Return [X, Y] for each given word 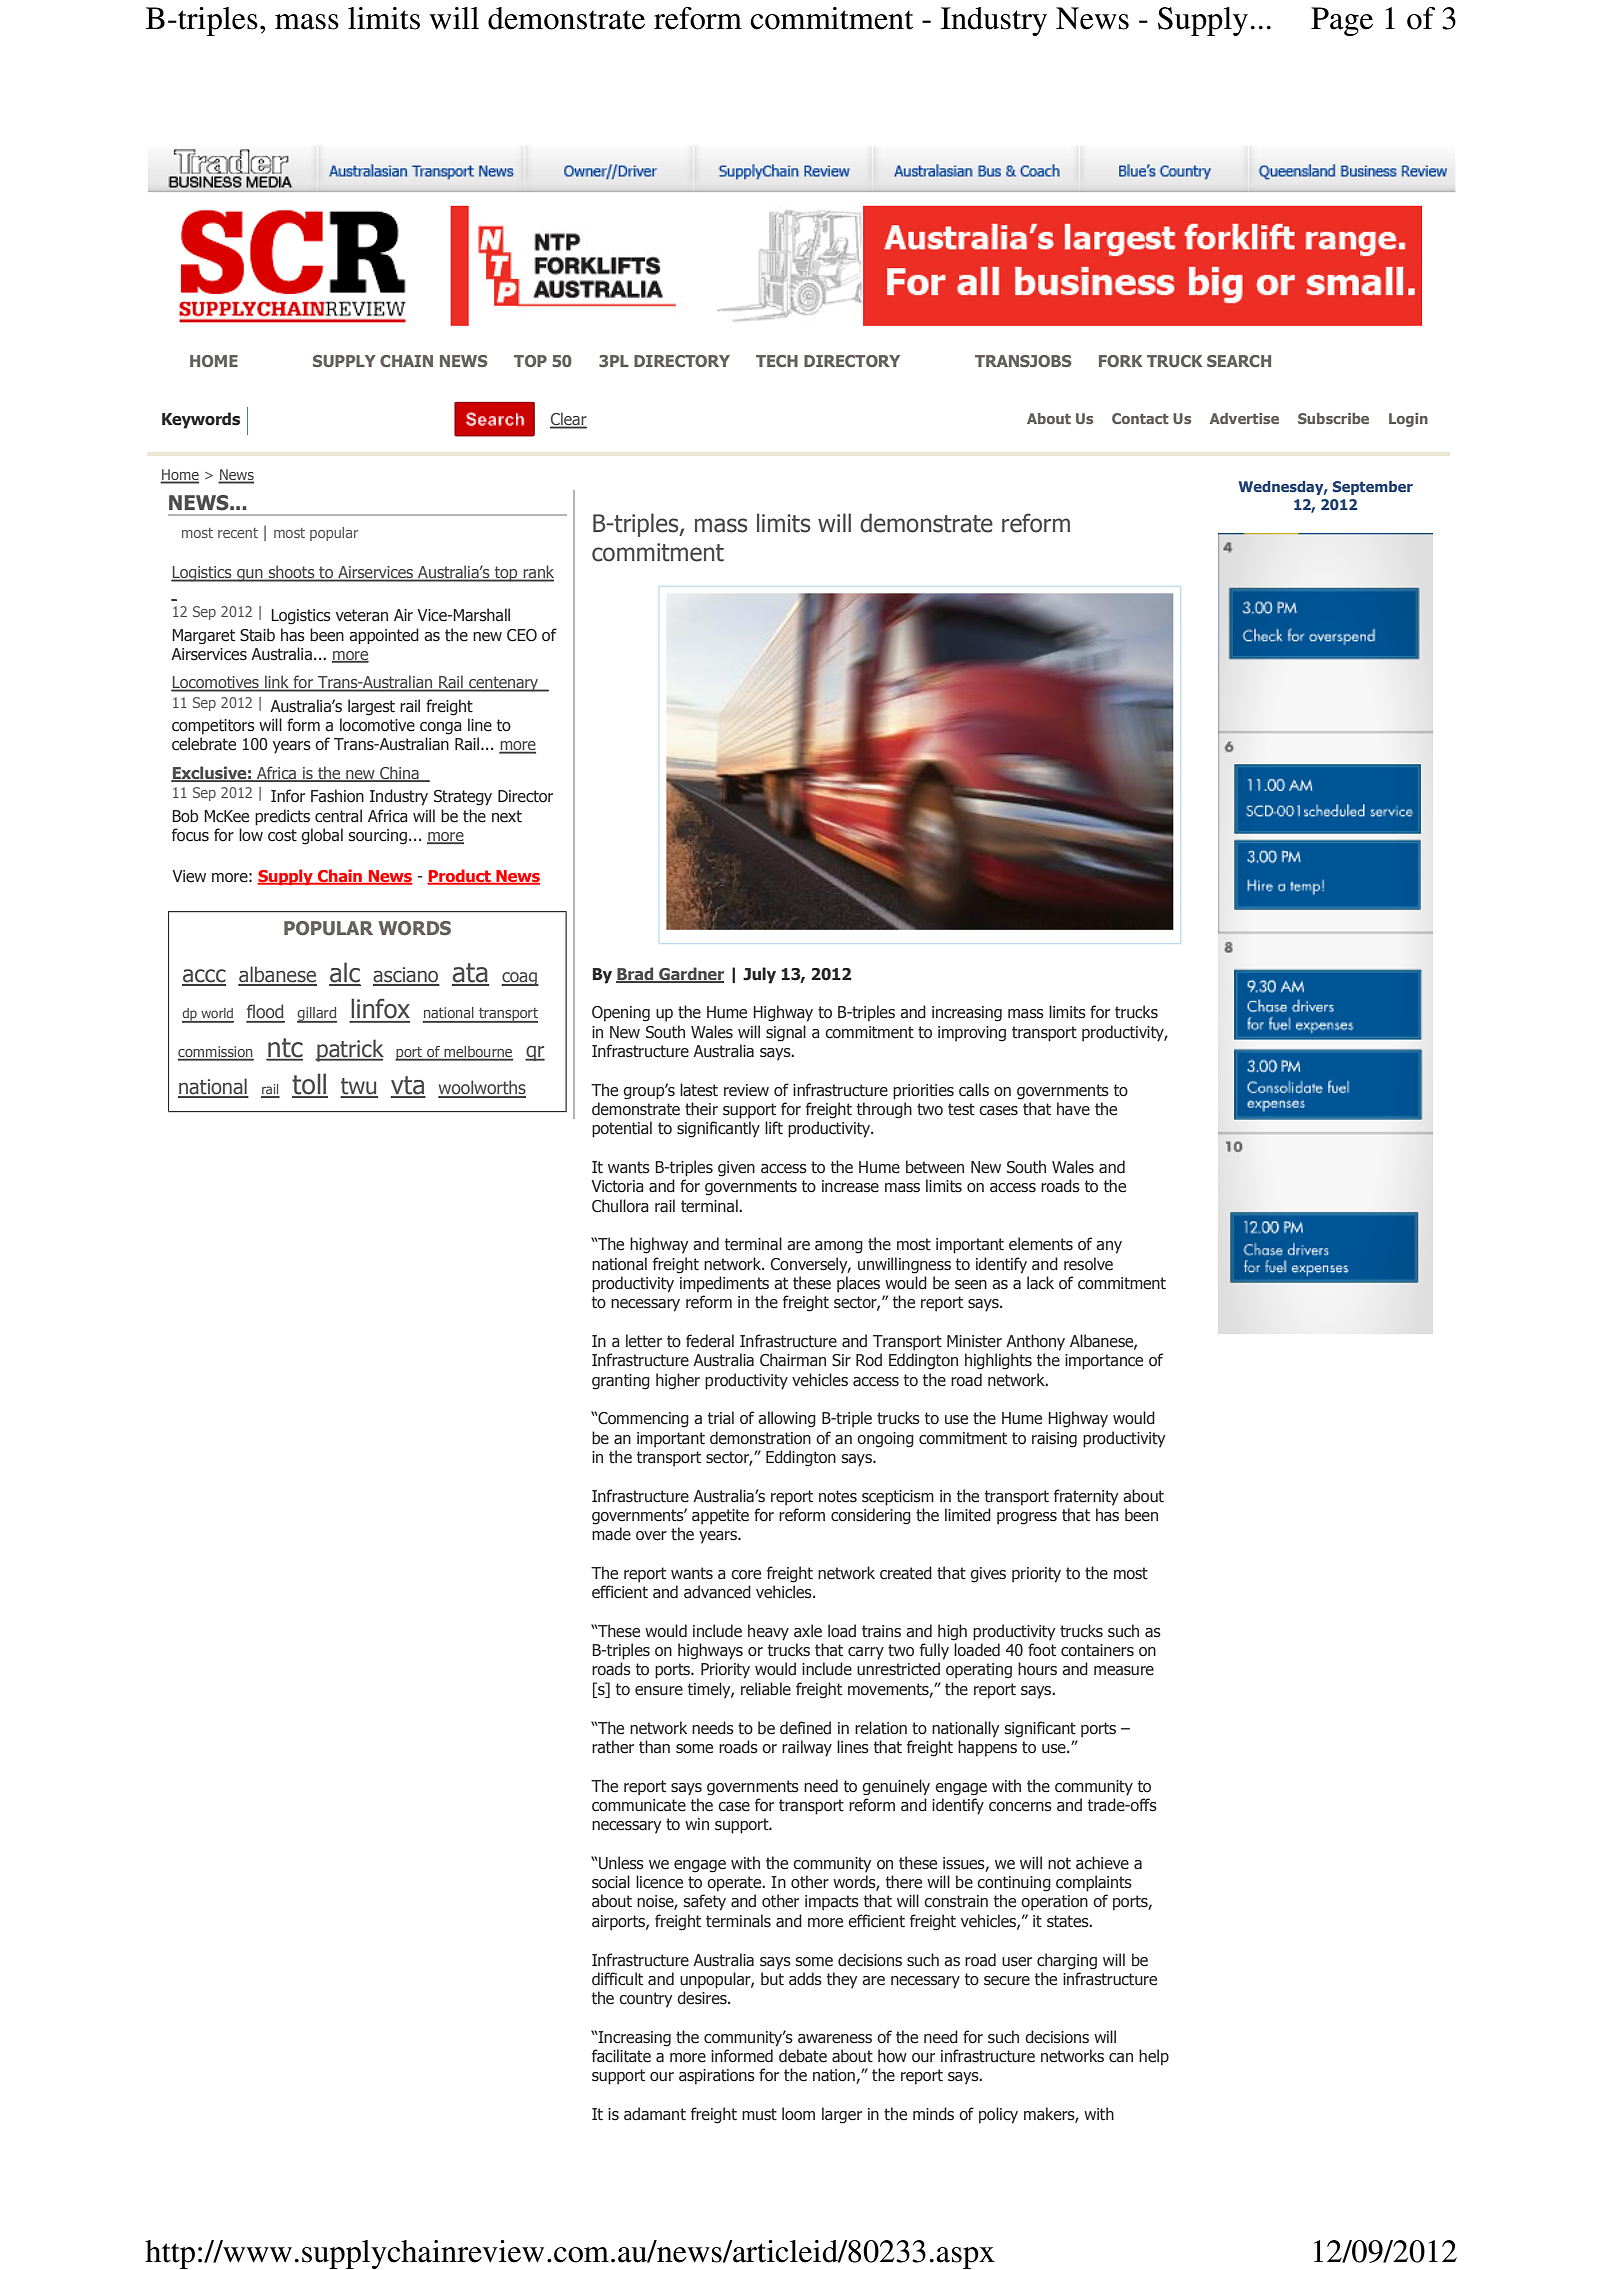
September [1373, 488]
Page [1342, 21]
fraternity [1086, 1497]
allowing [787, 1419]
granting [621, 1382]
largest [371, 707]
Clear [568, 420]
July [759, 975]
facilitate [621, 2056]
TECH [777, 361]
